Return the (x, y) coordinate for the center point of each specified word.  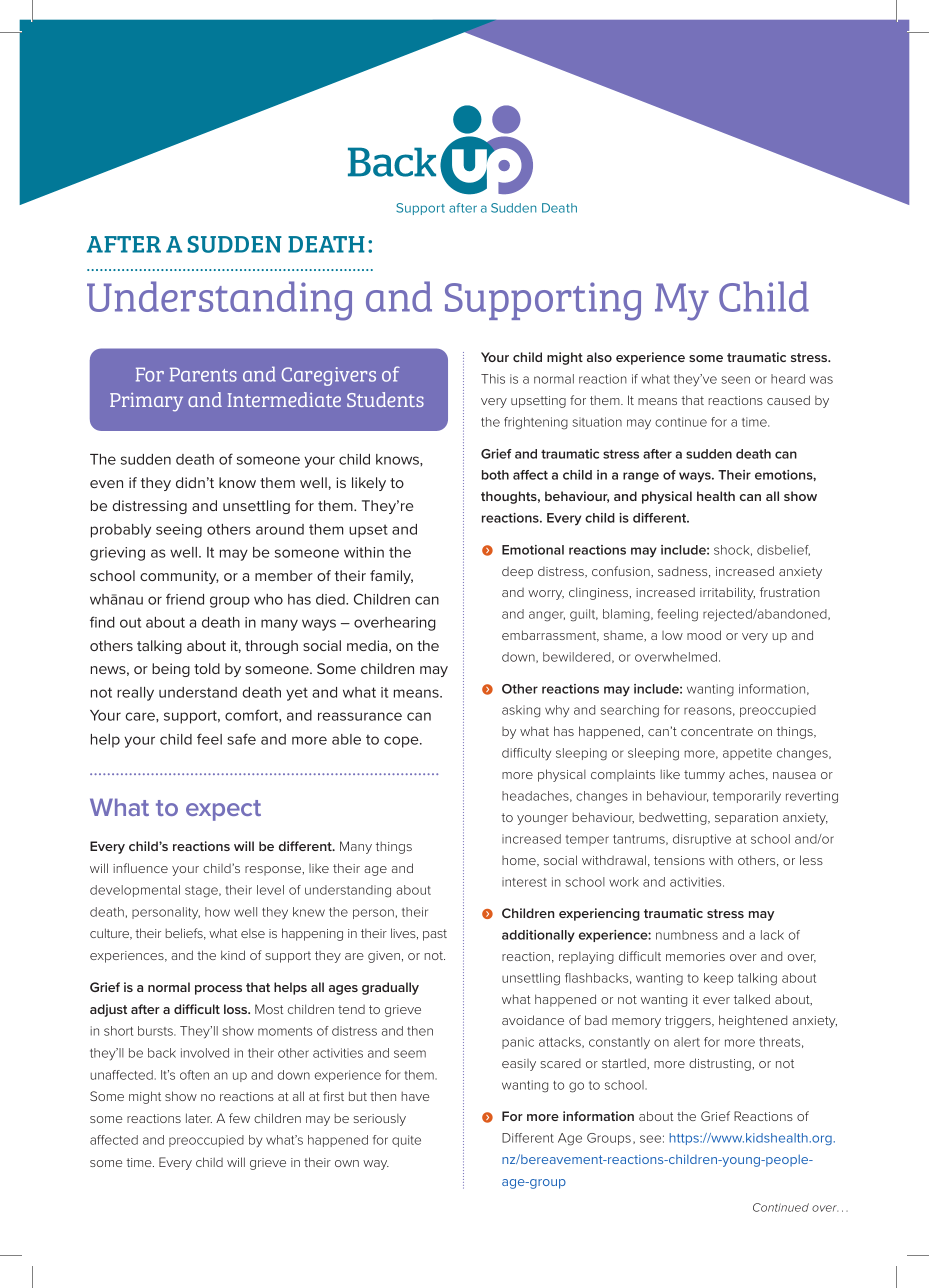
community (179, 577)
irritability (727, 593)
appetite (747, 754)
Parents (203, 374)
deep (517, 573)
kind (233, 955)
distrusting (721, 1064)
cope (402, 742)
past (435, 935)
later (199, 1118)
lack (772, 935)
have (415, 1096)
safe (241, 739)
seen (735, 380)
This (493, 379)
